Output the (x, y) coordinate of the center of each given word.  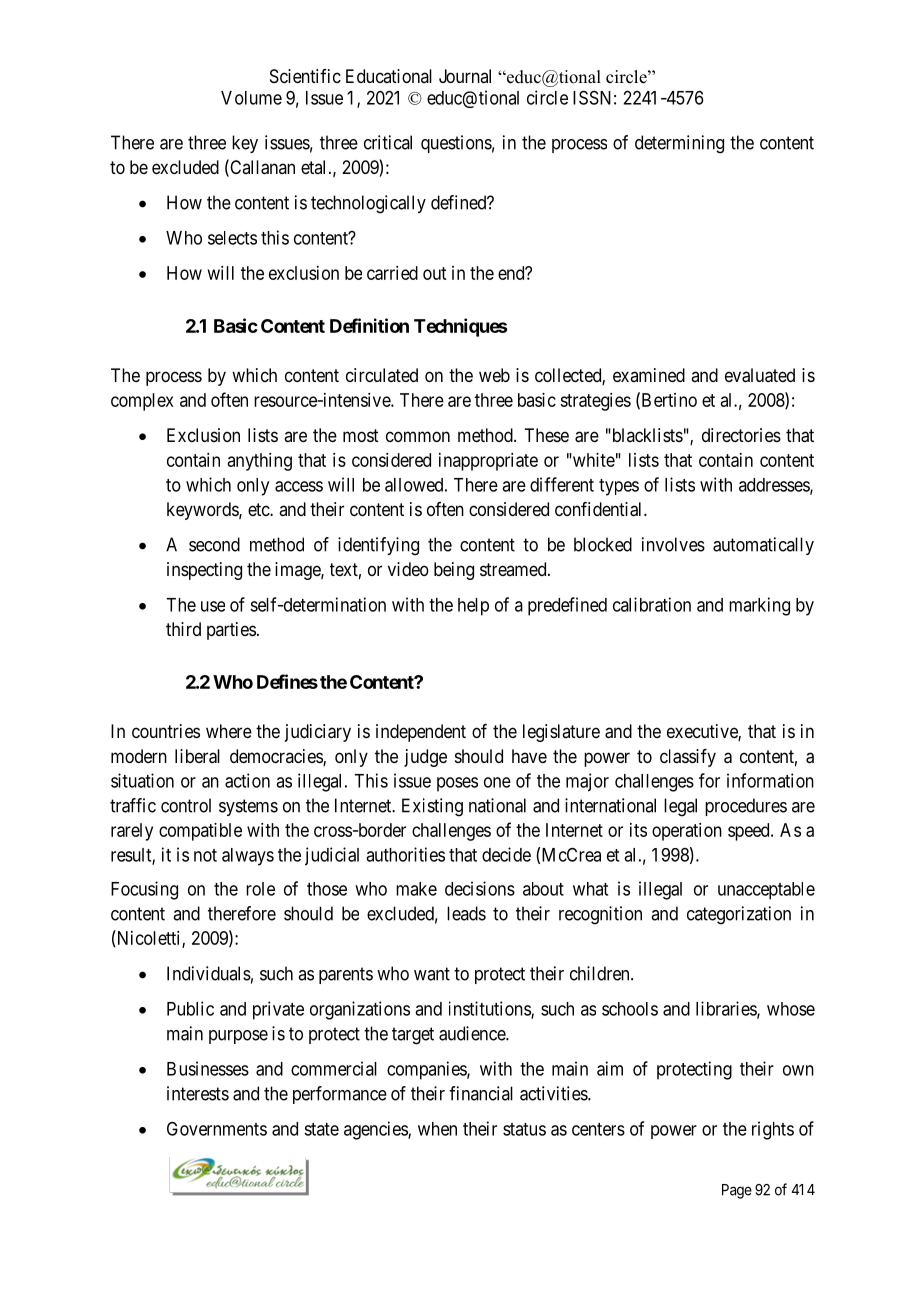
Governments (217, 1128)
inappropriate (488, 462)
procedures (746, 807)
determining (679, 144)
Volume (251, 98)
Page (737, 1191)
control (186, 805)
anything (260, 462)
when (437, 1129)
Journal (465, 76)
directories (741, 435)
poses (457, 784)
